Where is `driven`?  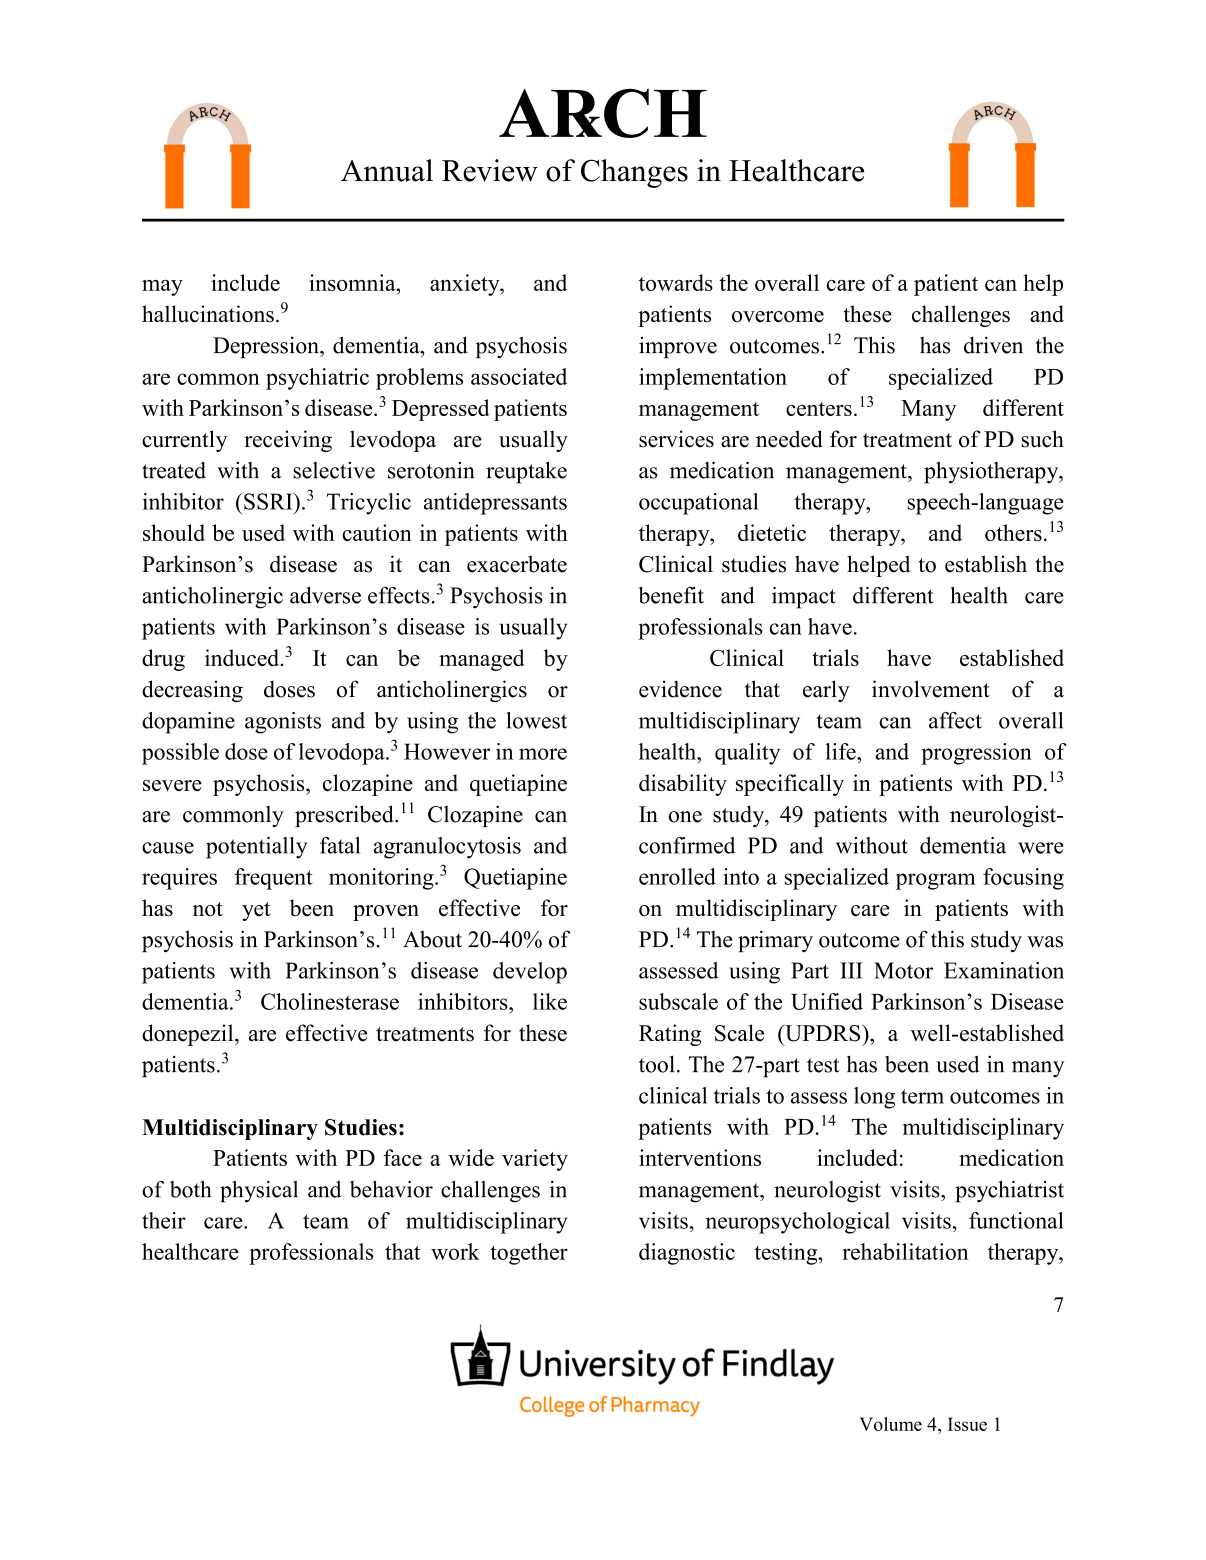
driven is located at coordinates (993, 345).
